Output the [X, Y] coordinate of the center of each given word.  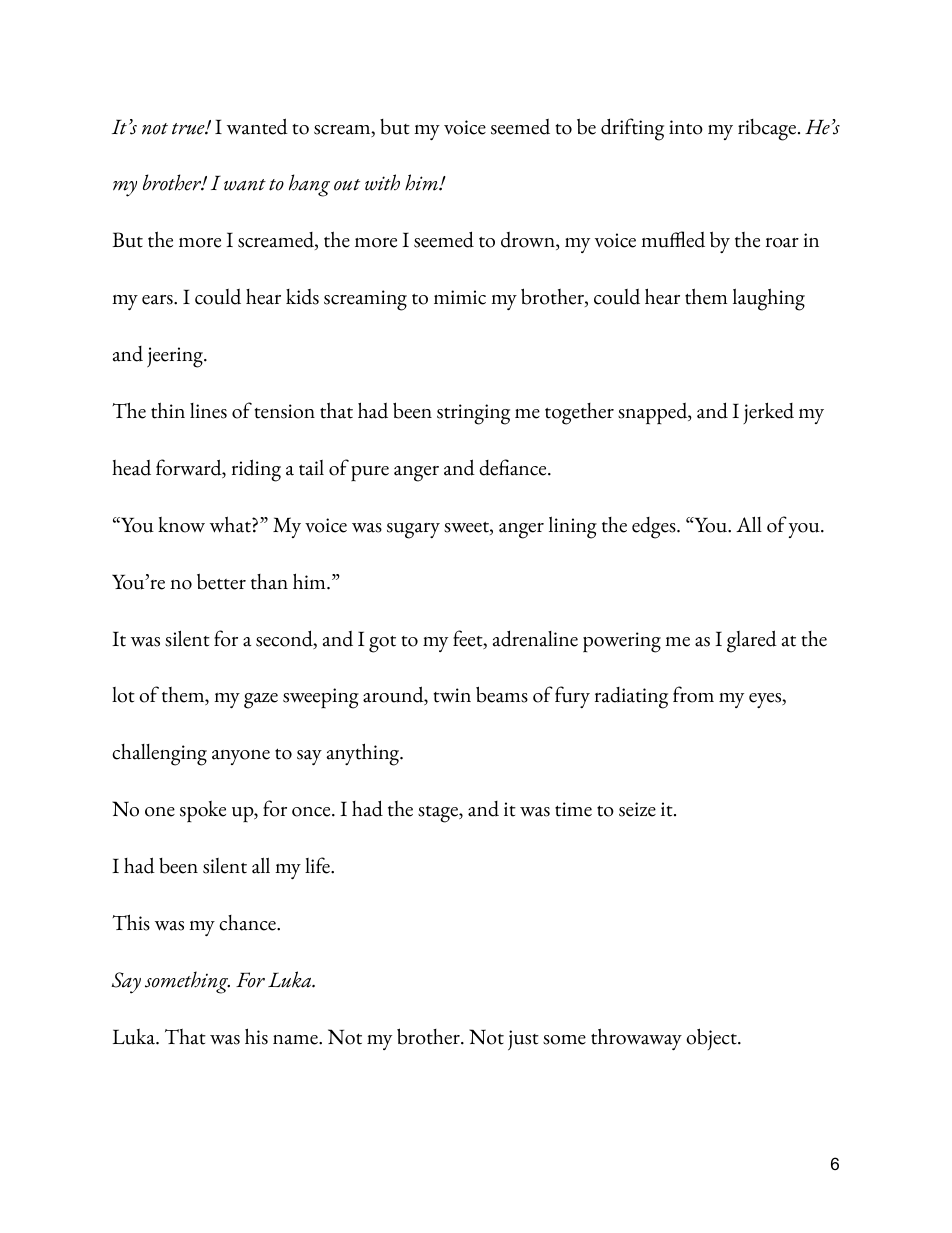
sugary [413, 531]
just [523, 1040]
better [221, 581]
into [686, 127]
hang [309, 185]
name [296, 1040]
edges [655, 528]
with [382, 182]
